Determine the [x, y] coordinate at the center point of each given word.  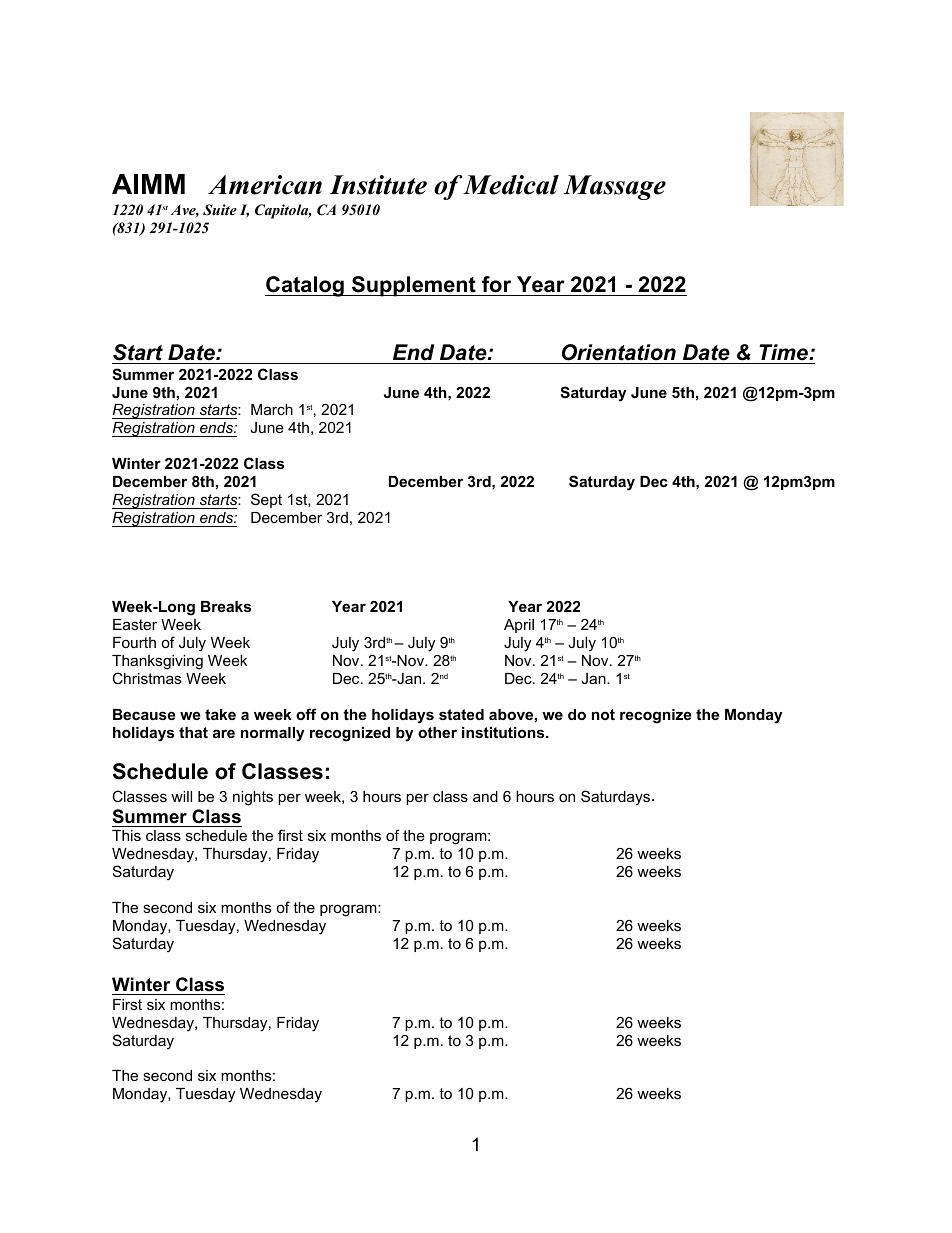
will [181, 796]
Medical [511, 185]
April [519, 626]
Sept [266, 500]
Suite [220, 210]
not [603, 714]
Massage [614, 187]
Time [783, 354]
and [485, 796]
